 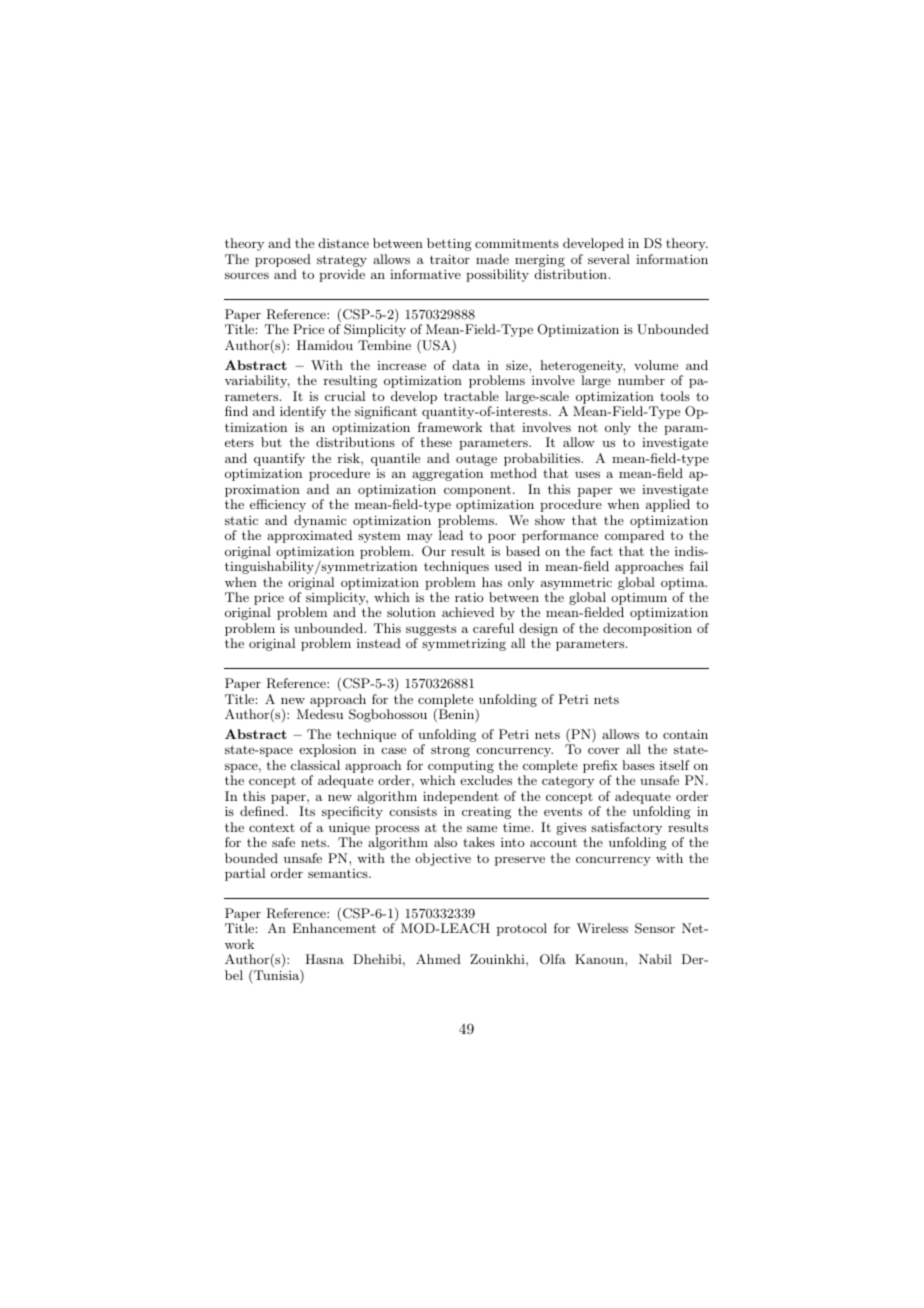 What do you see at coordinates (655, 928) in the screenshot?
I see `Sensor` at bounding box center [655, 928].
